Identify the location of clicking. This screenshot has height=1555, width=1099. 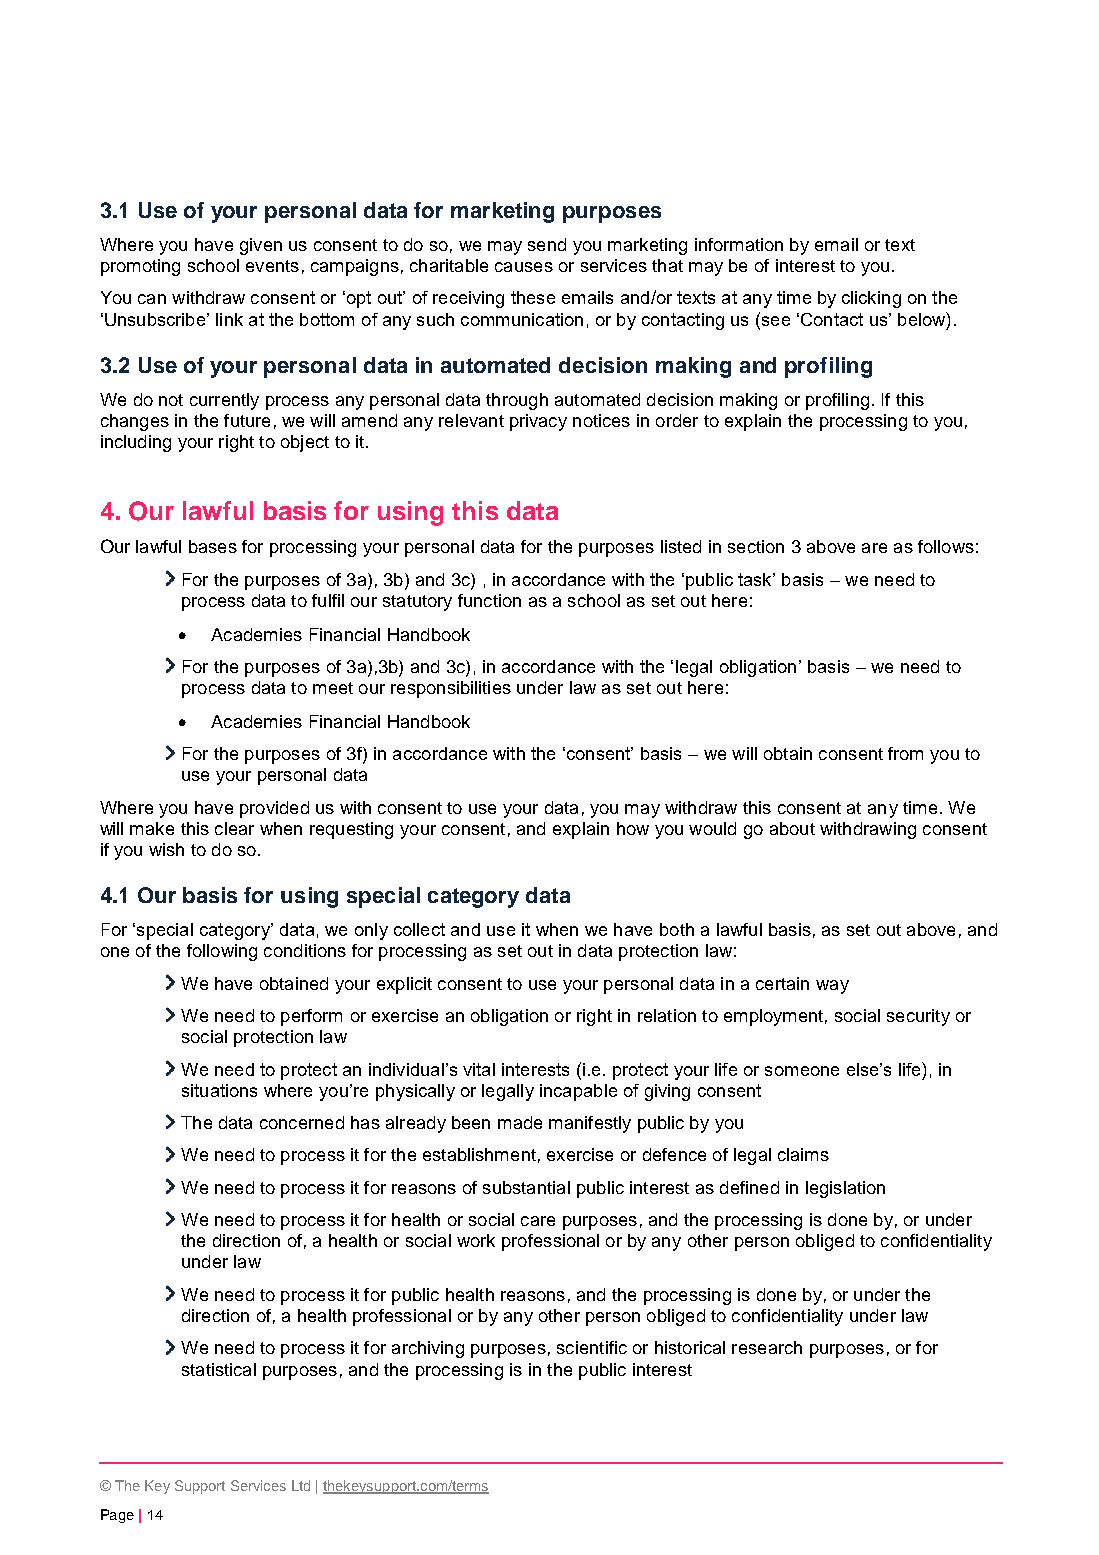
(871, 299).
